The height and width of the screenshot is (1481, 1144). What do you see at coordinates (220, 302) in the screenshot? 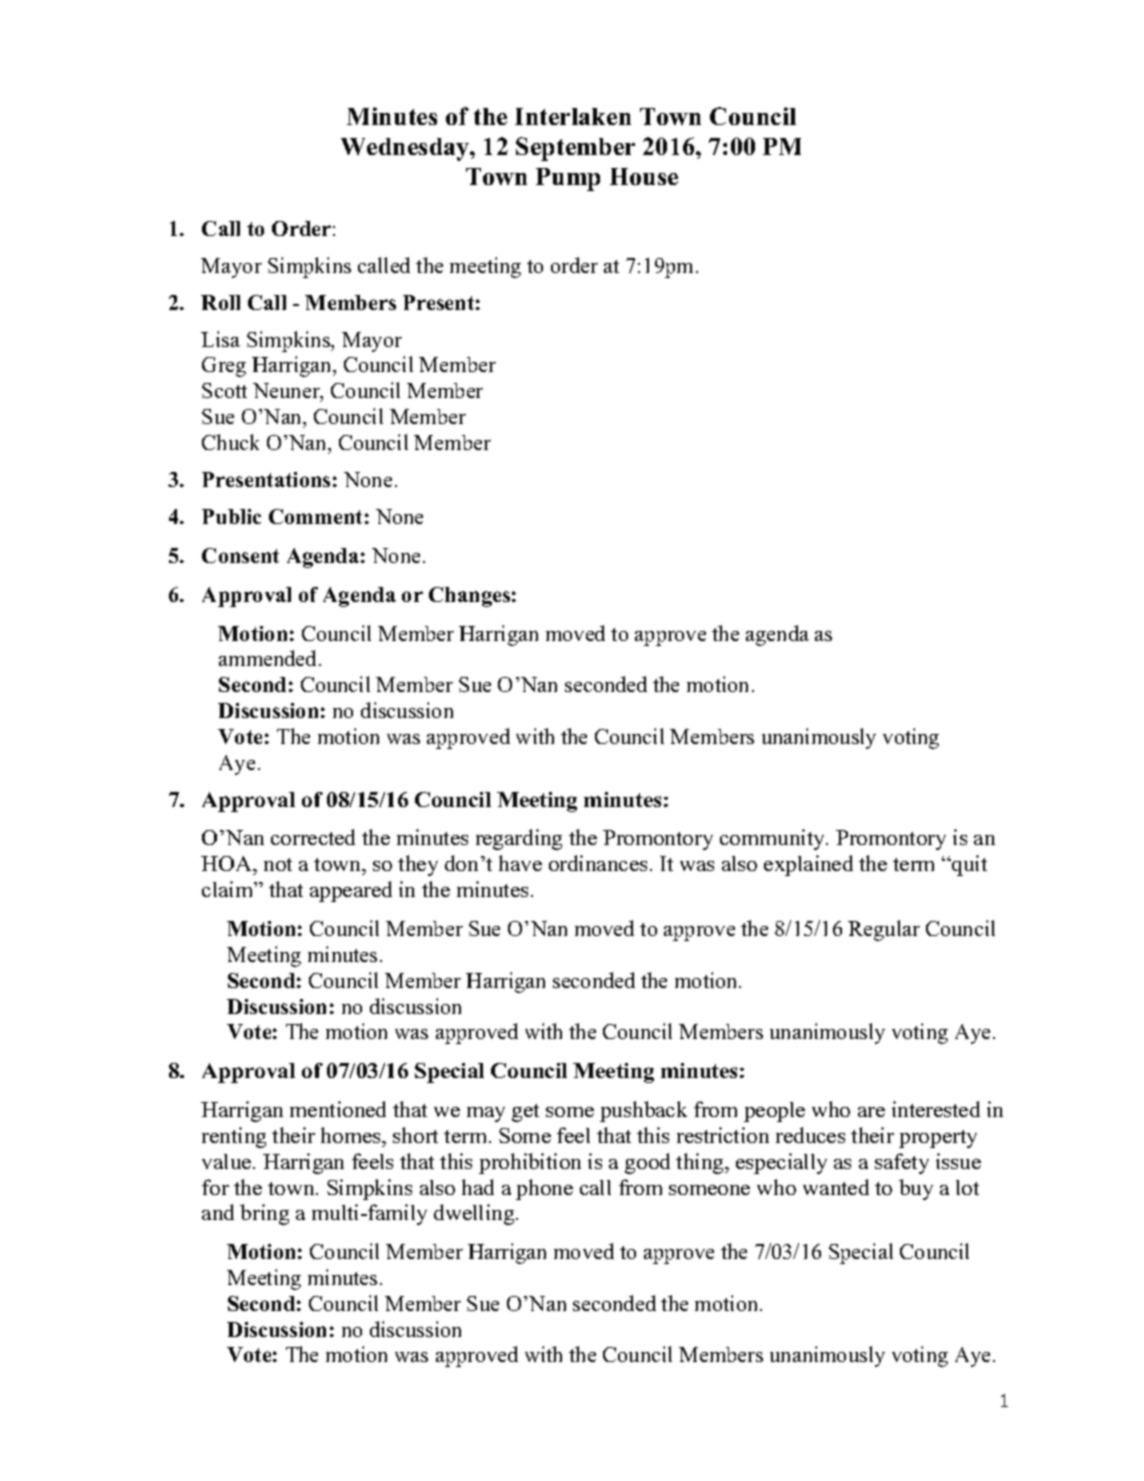
I see `Roll` at bounding box center [220, 302].
